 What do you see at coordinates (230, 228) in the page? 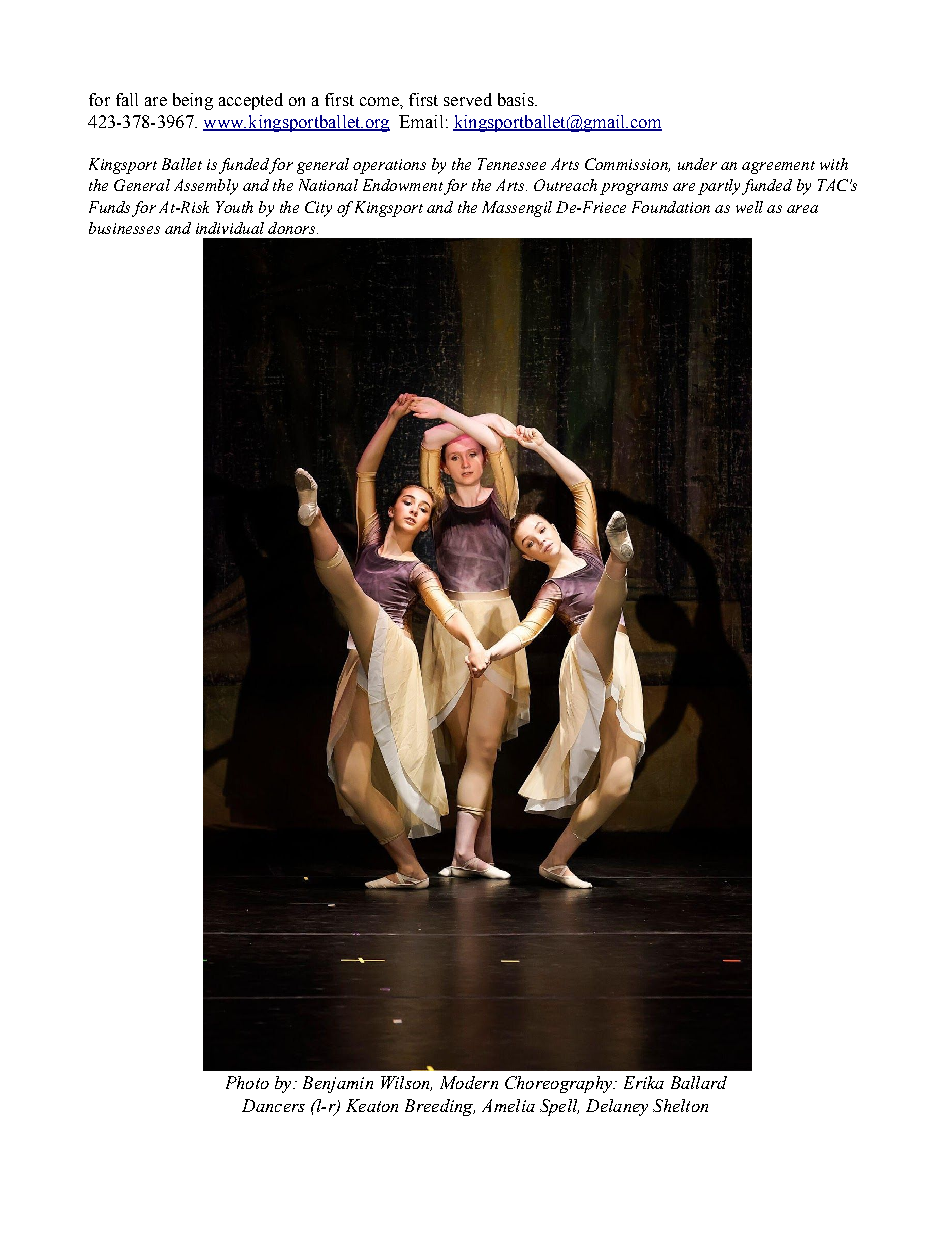
I see `individual` at bounding box center [230, 228].
